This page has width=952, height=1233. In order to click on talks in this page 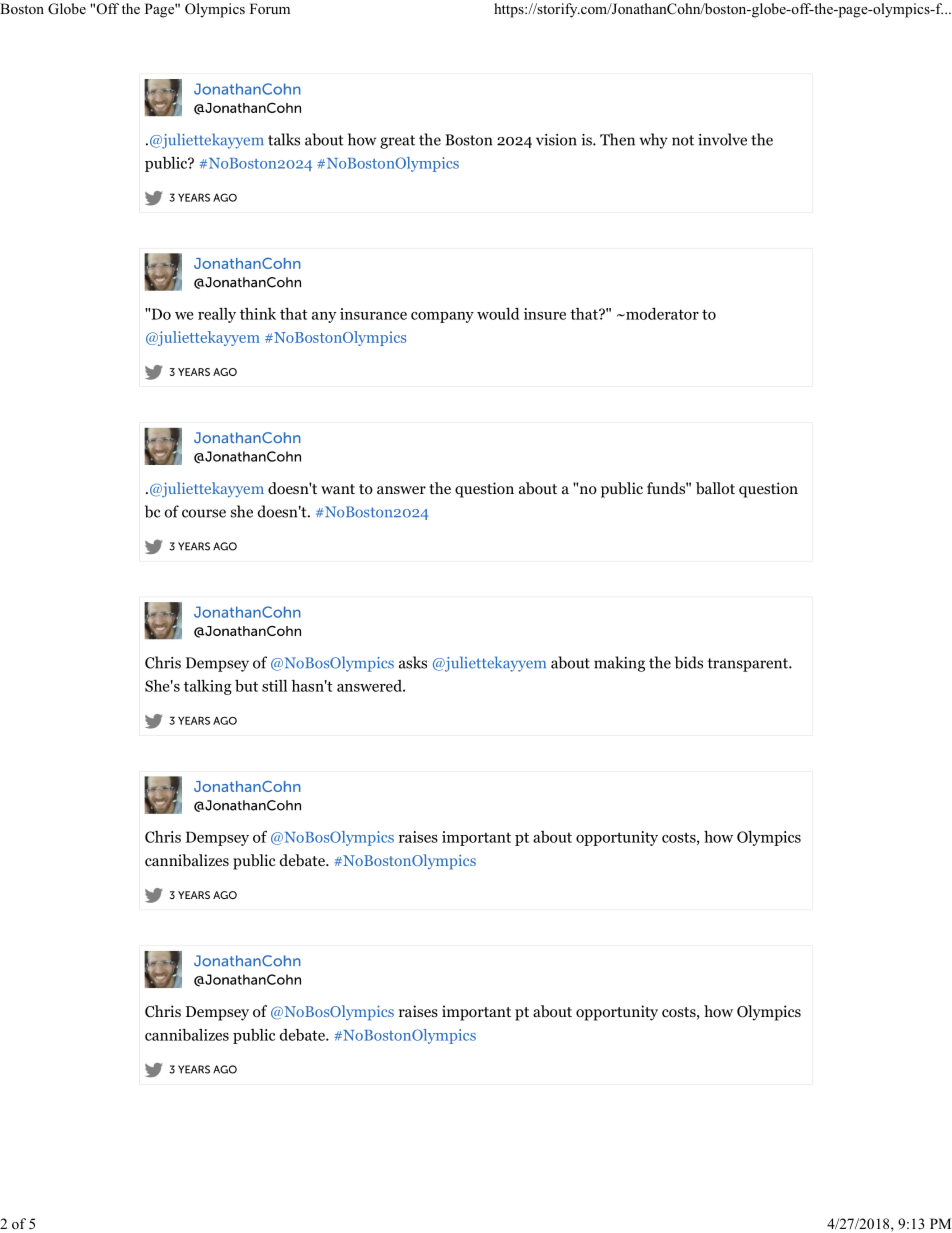, I will do `click(284, 139)`.
